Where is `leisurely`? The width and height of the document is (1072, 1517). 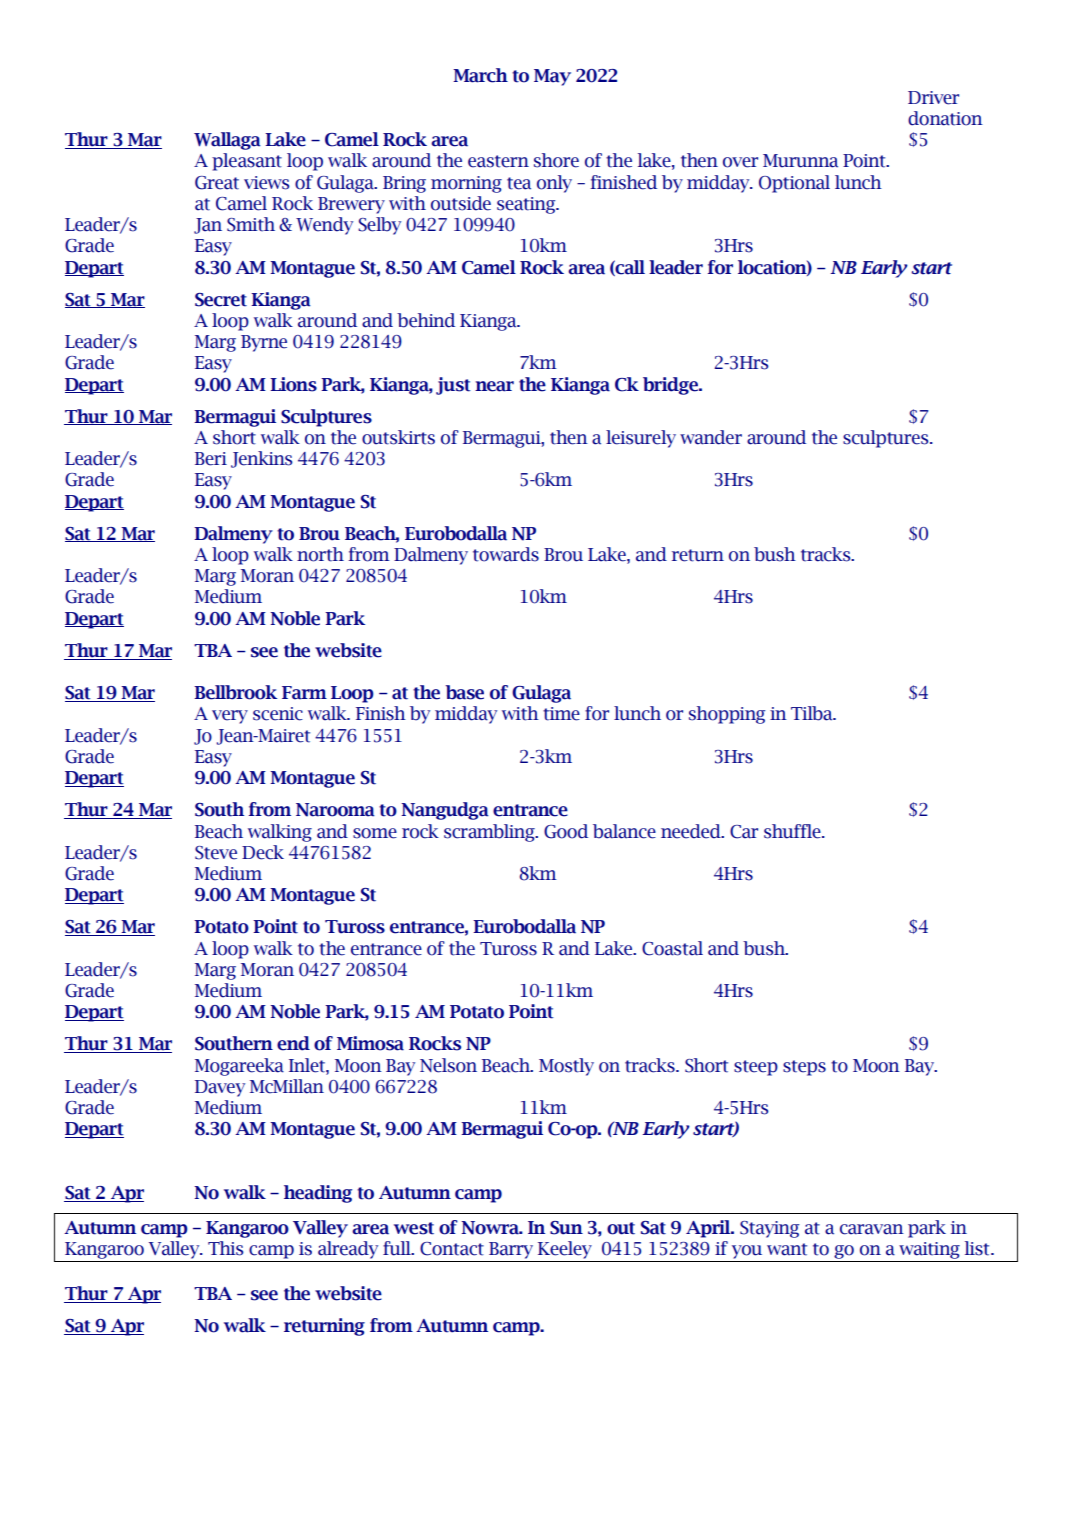 leisurely is located at coordinates (641, 439).
